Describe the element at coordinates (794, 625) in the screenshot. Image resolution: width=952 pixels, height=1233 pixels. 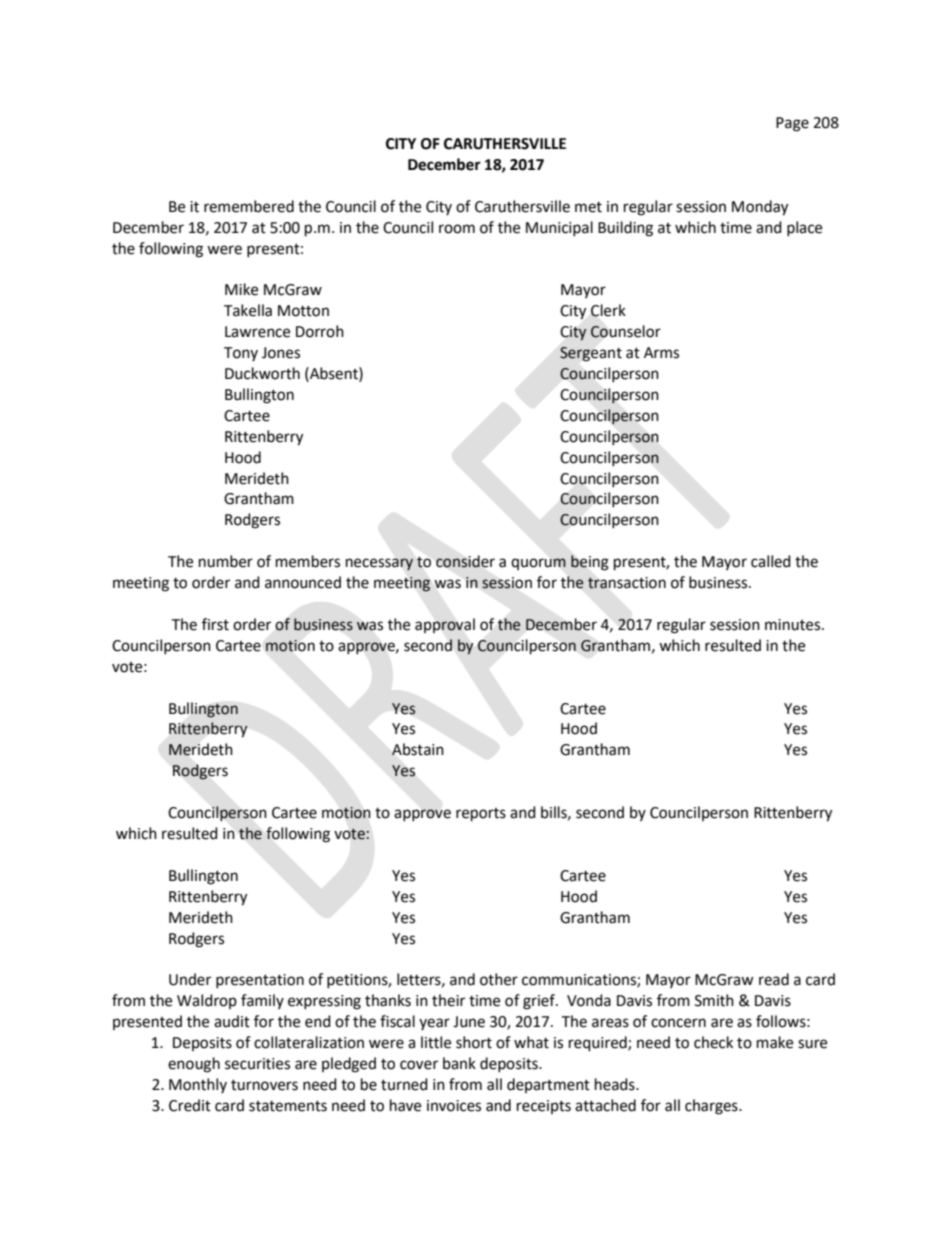
I see `minutes` at that location.
